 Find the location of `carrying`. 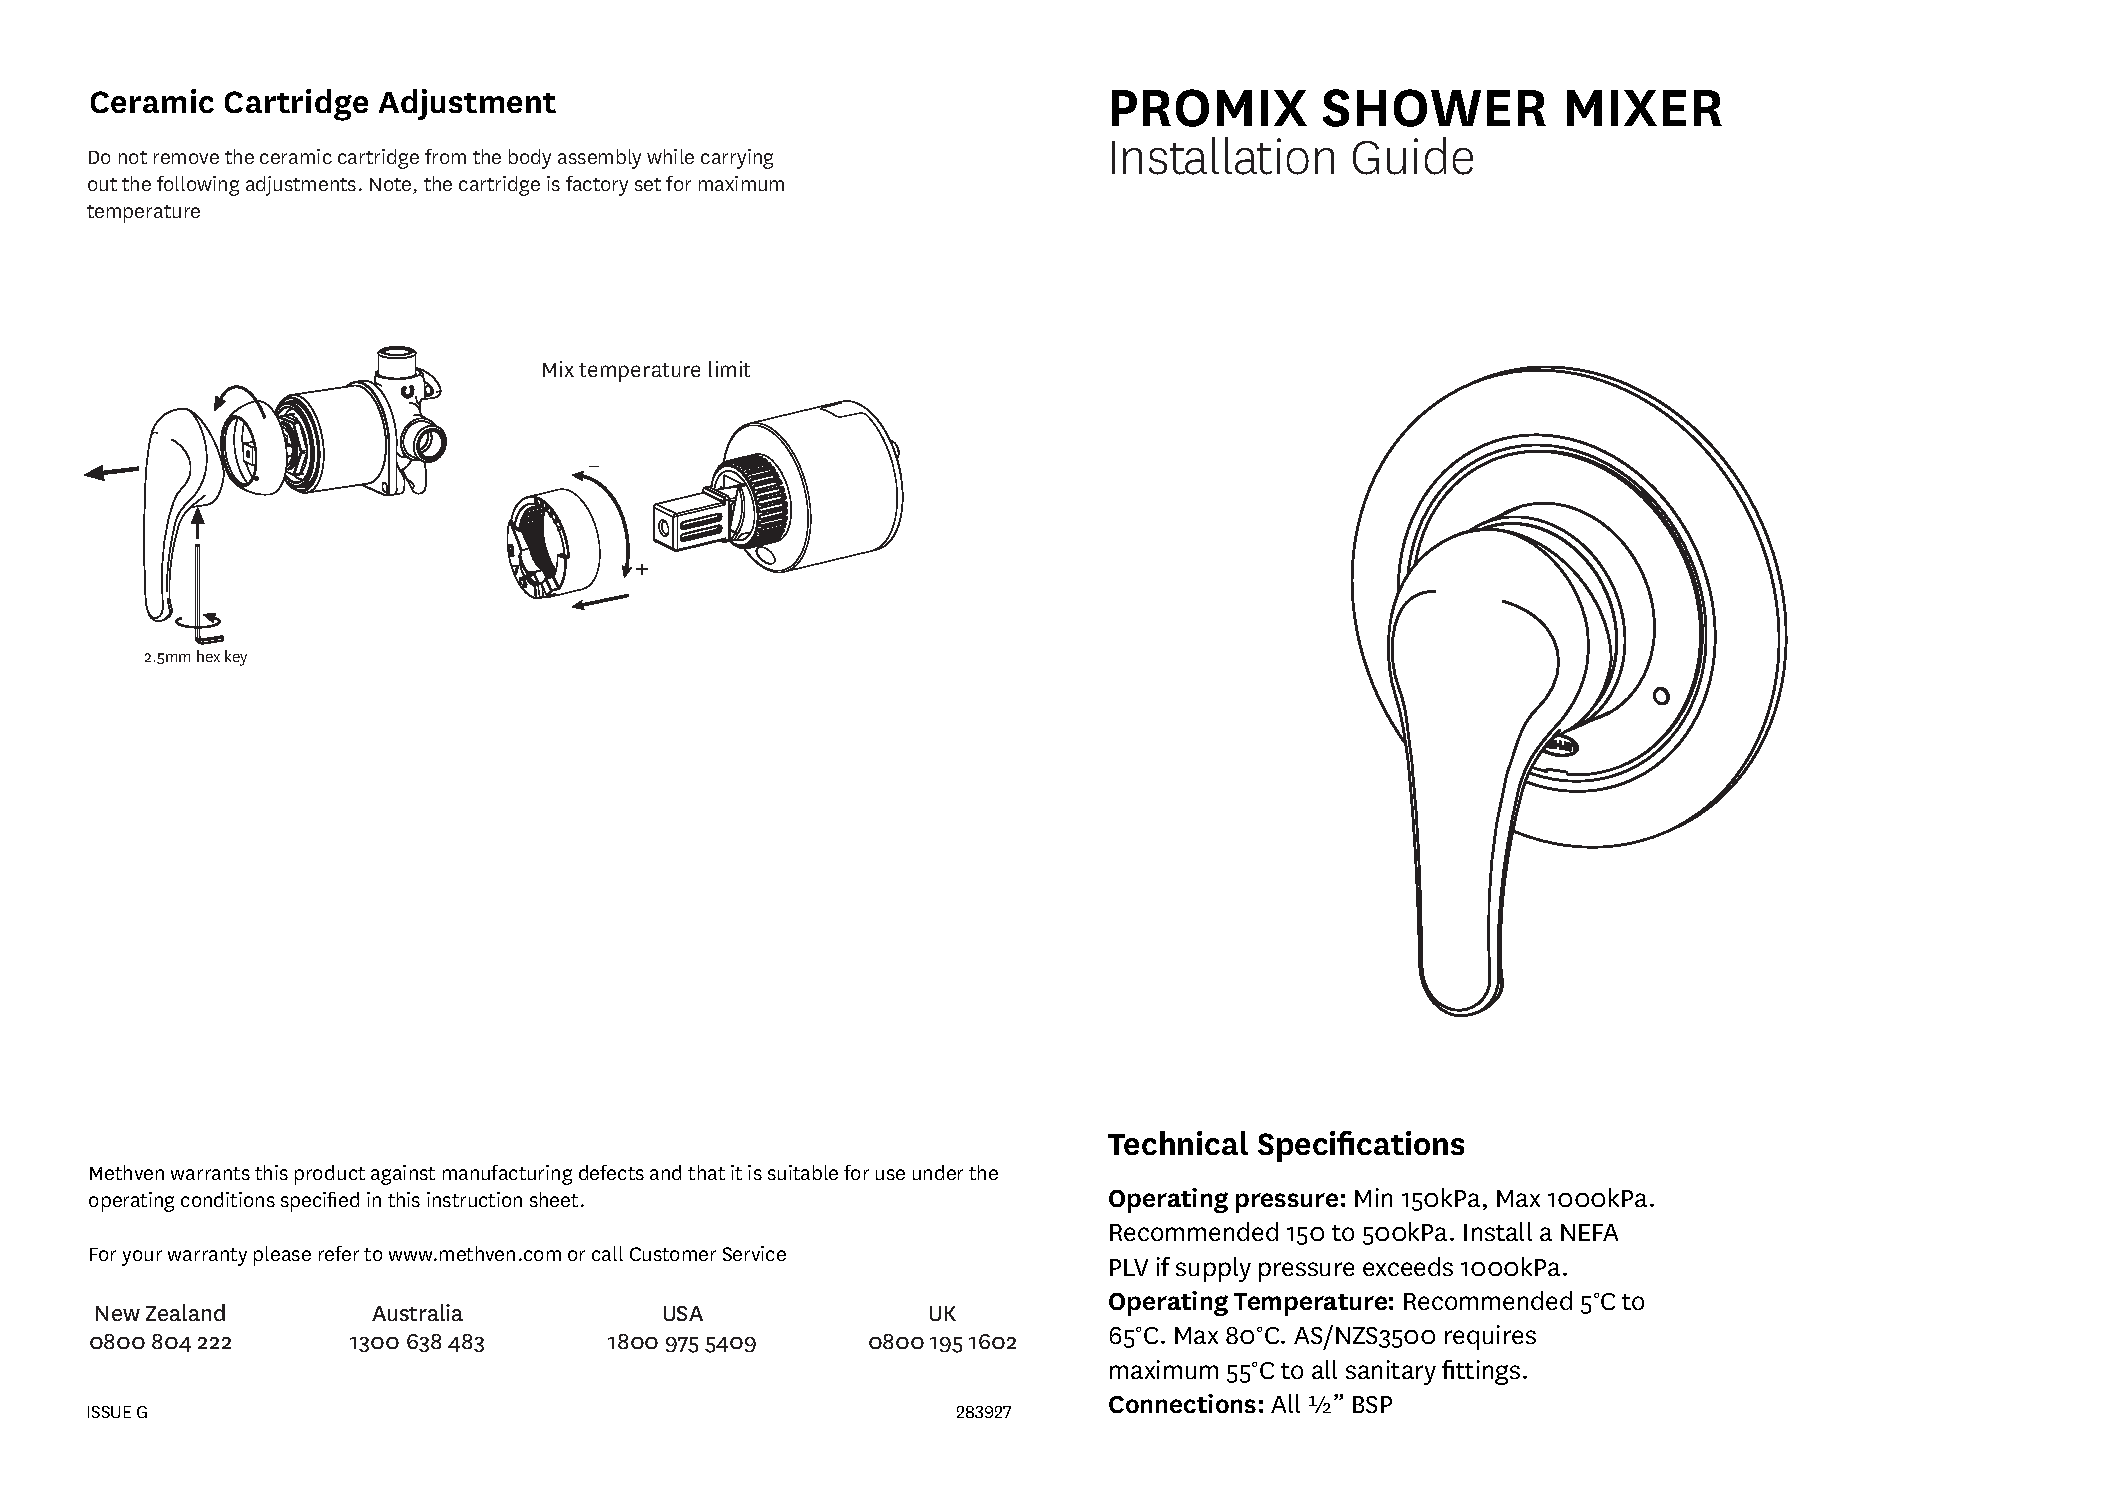

carrying is located at coordinates (737, 159).
